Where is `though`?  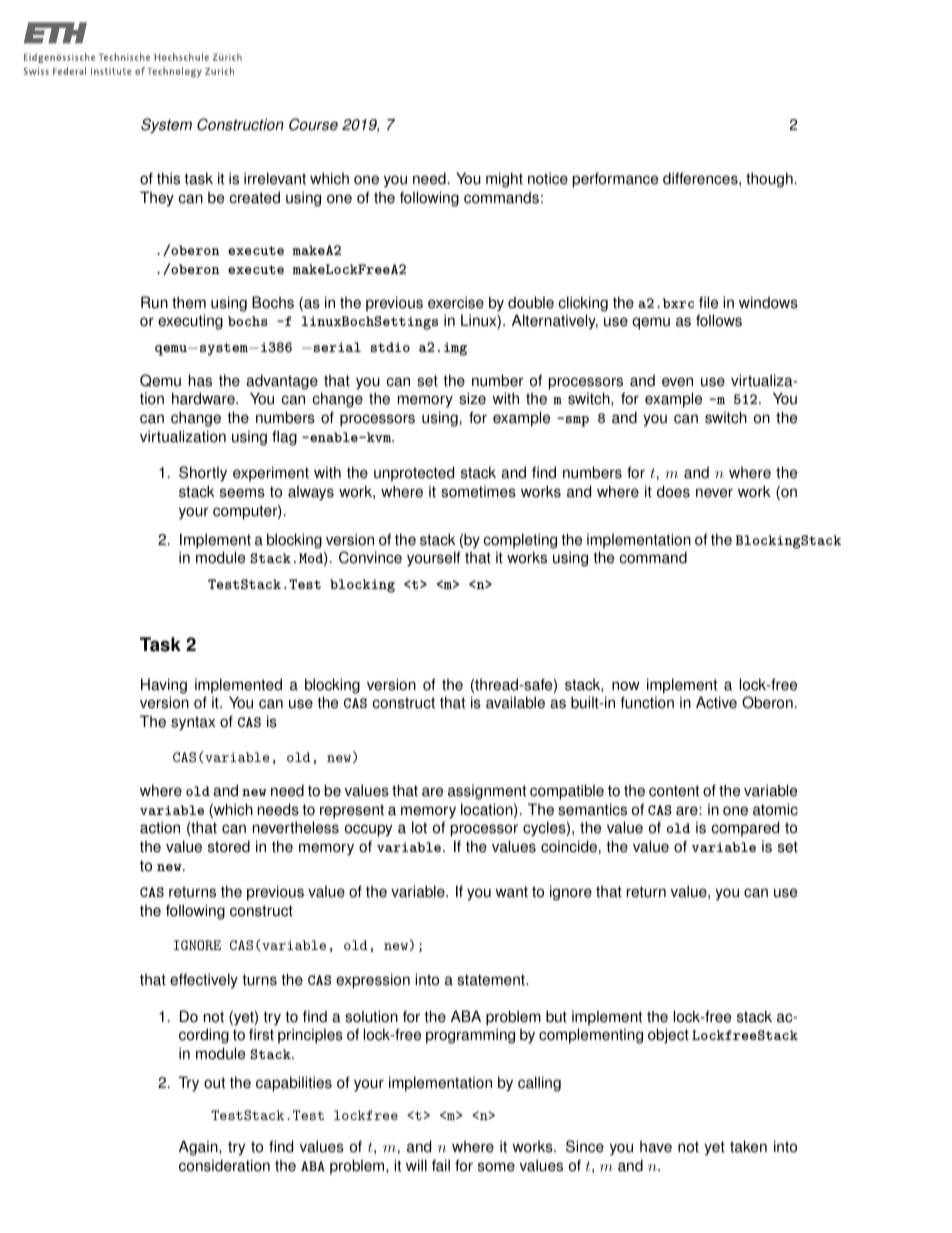 though is located at coordinates (769, 180).
